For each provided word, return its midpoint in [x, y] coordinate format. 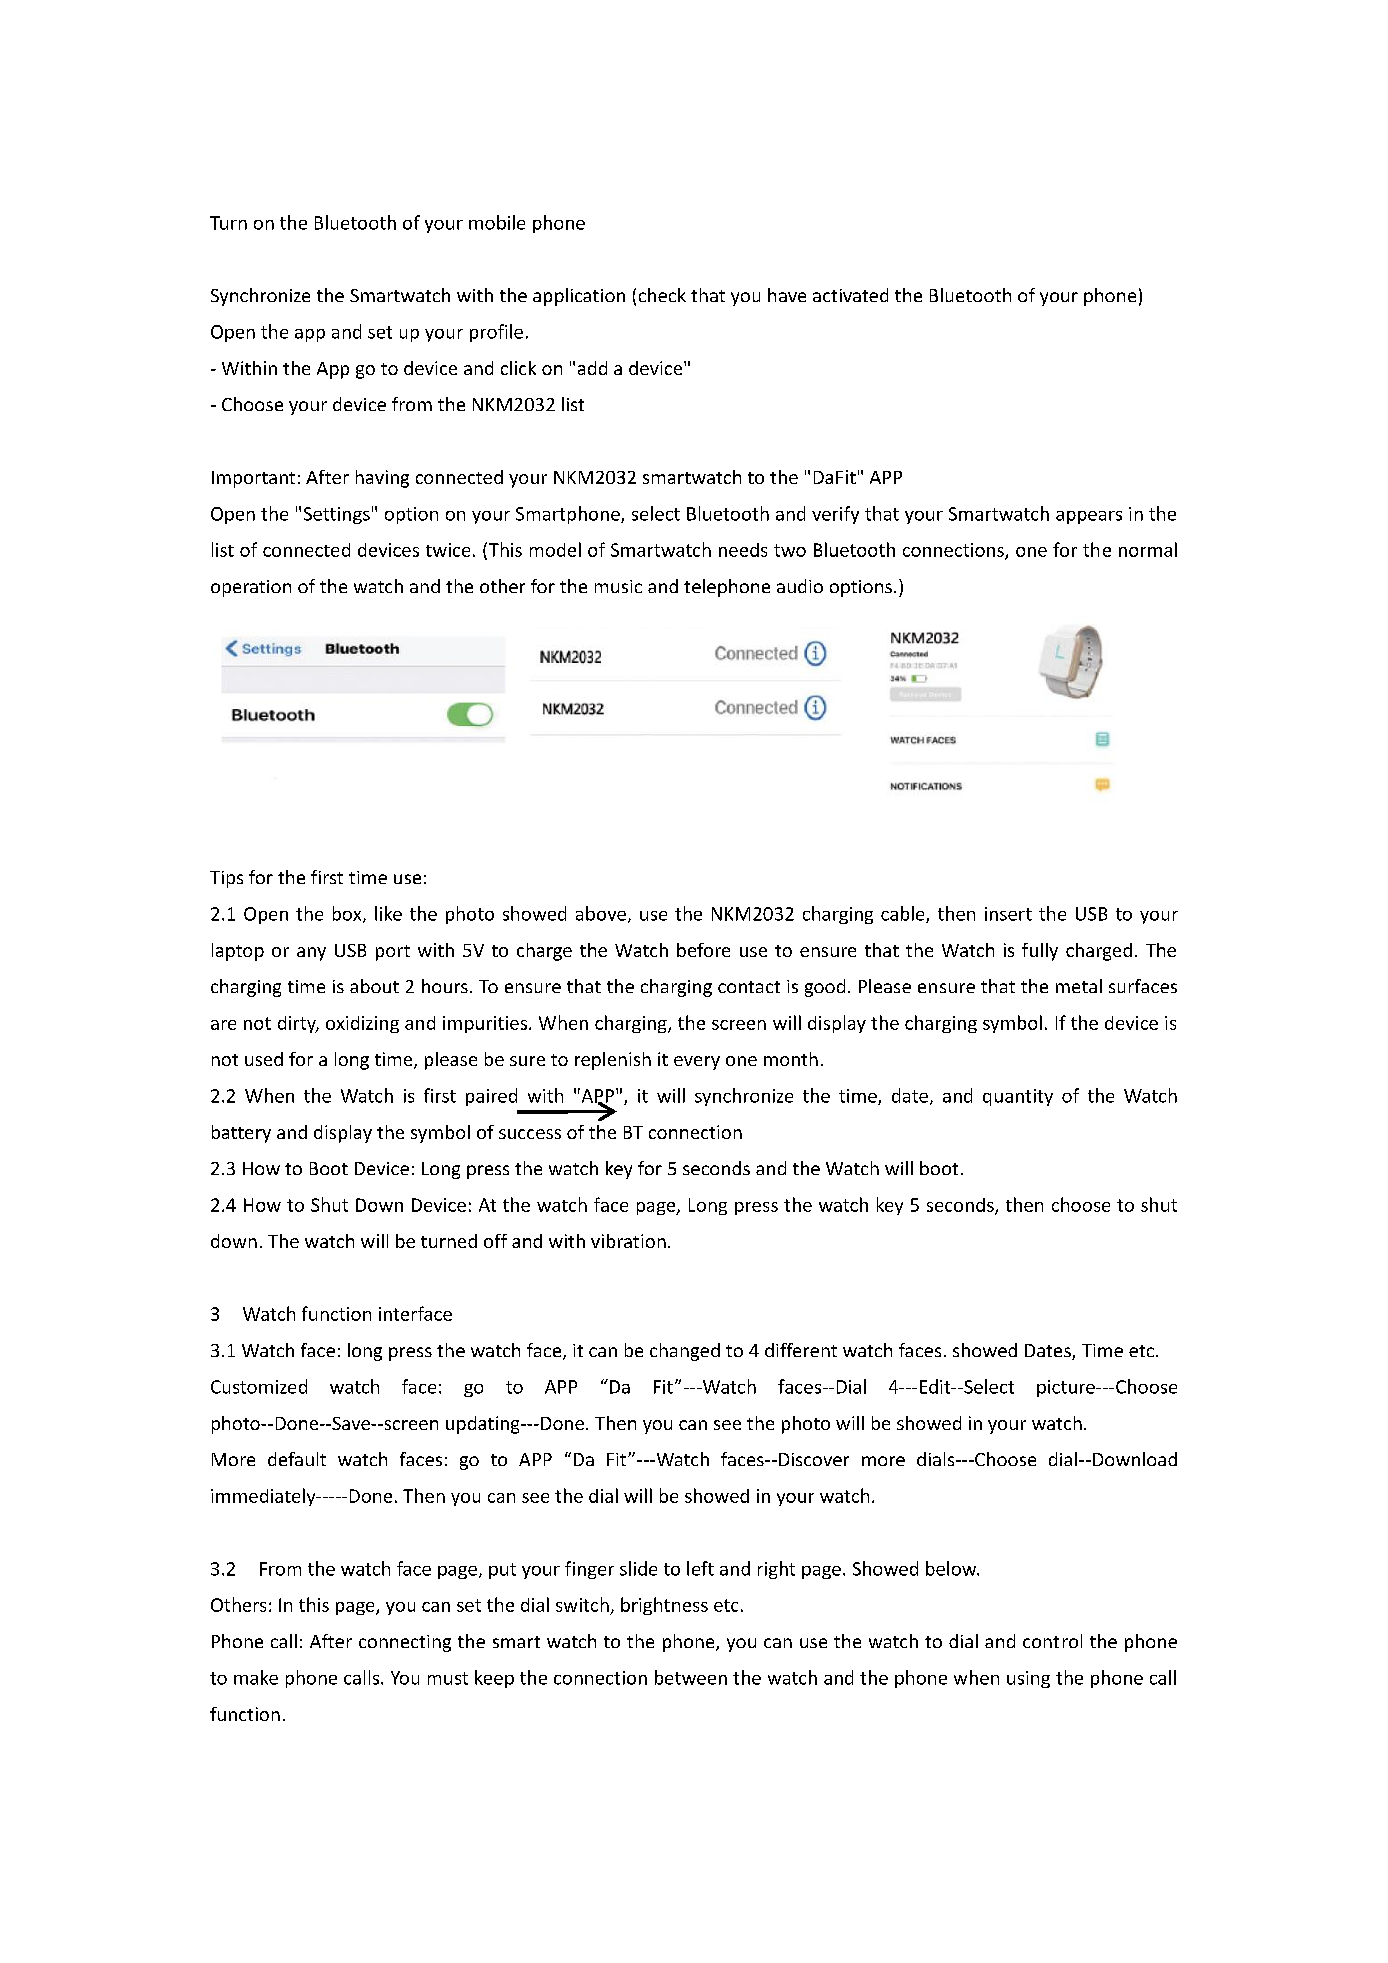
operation [251, 588]
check [662, 295]
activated [850, 295]
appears [1089, 517]
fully [1040, 952]
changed [685, 1352]
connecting [405, 1643]
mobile [497, 222]
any [311, 954]
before [703, 950]
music [618, 586]
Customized [259, 1386]
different [801, 1350]
